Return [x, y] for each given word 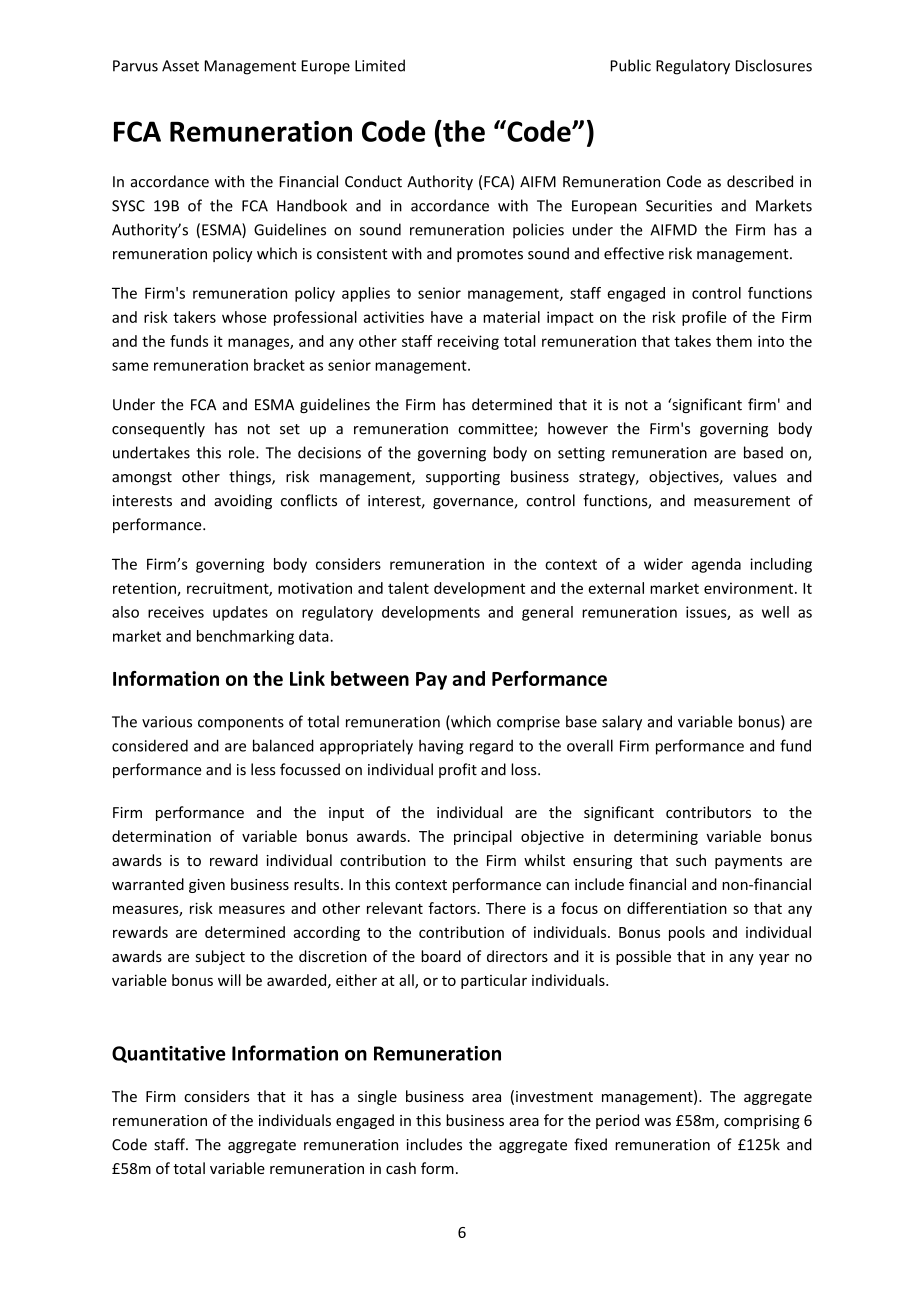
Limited [380, 65]
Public [631, 65]
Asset [180, 66]
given [207, 886]
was [658, 1122]
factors [453, 908]
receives [176, 612]
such [691, 860]
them [734, 341]
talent [408, 588]
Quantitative [169, 1054]
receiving [468, 342]
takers [194, 317]
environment [750, 588]
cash [401, 1168]
